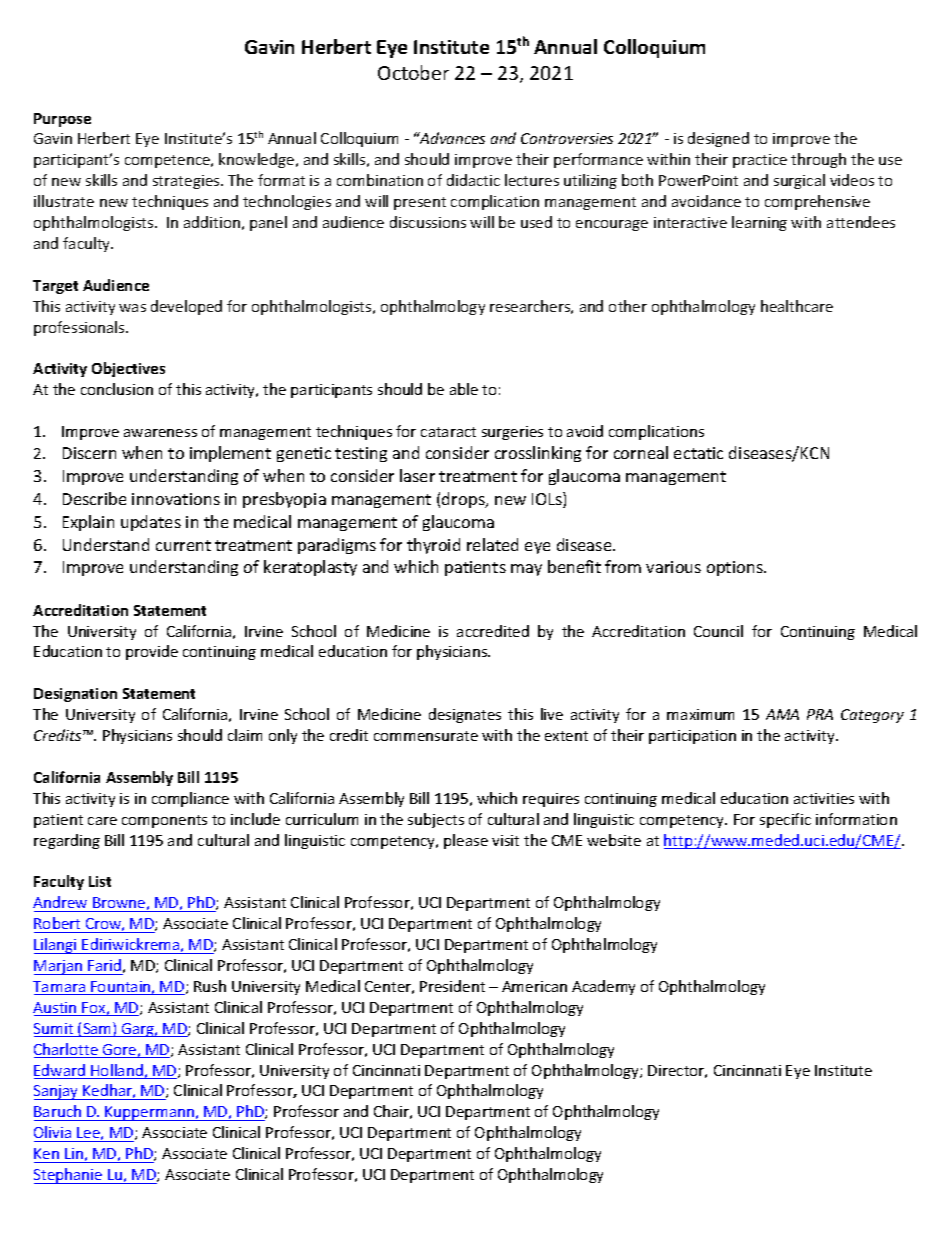 Image resolution: width=952 pixels, height=1233 pixels. I want to click on President, so click(452, 986).
